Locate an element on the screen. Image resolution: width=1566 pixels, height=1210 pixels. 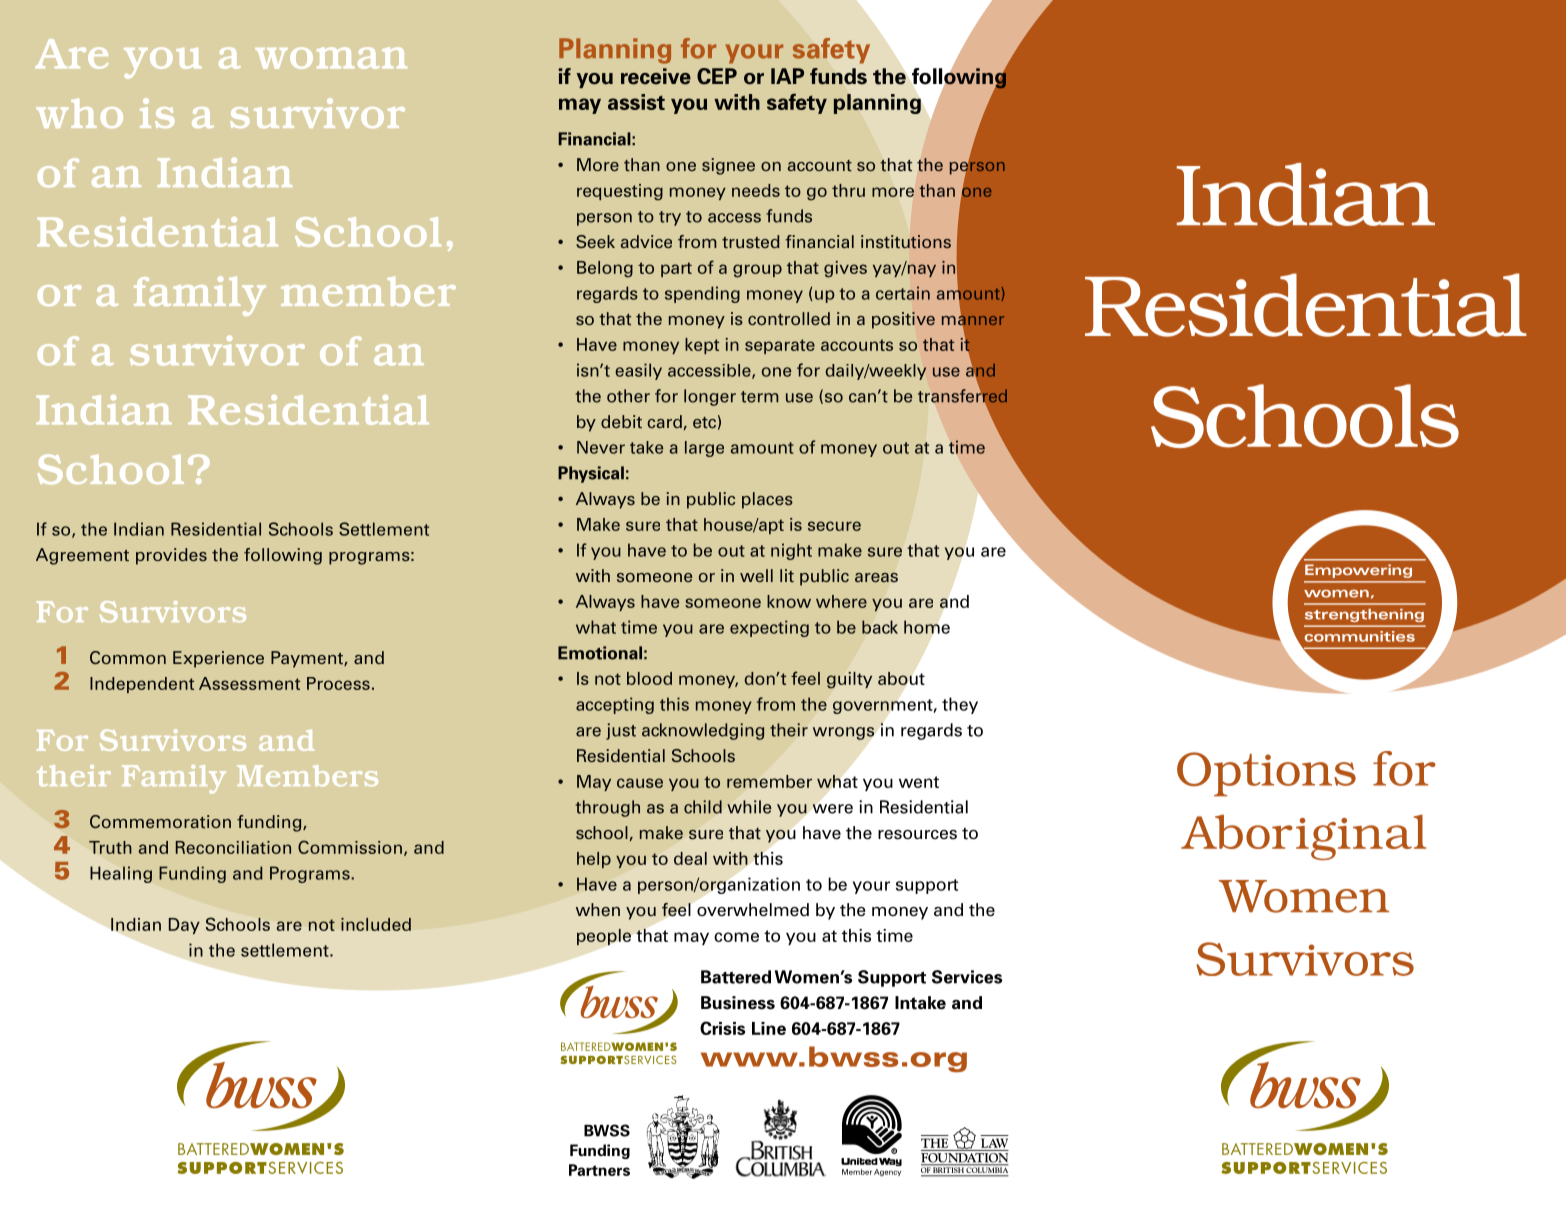
IAP is located at coordinates (787, 76).
